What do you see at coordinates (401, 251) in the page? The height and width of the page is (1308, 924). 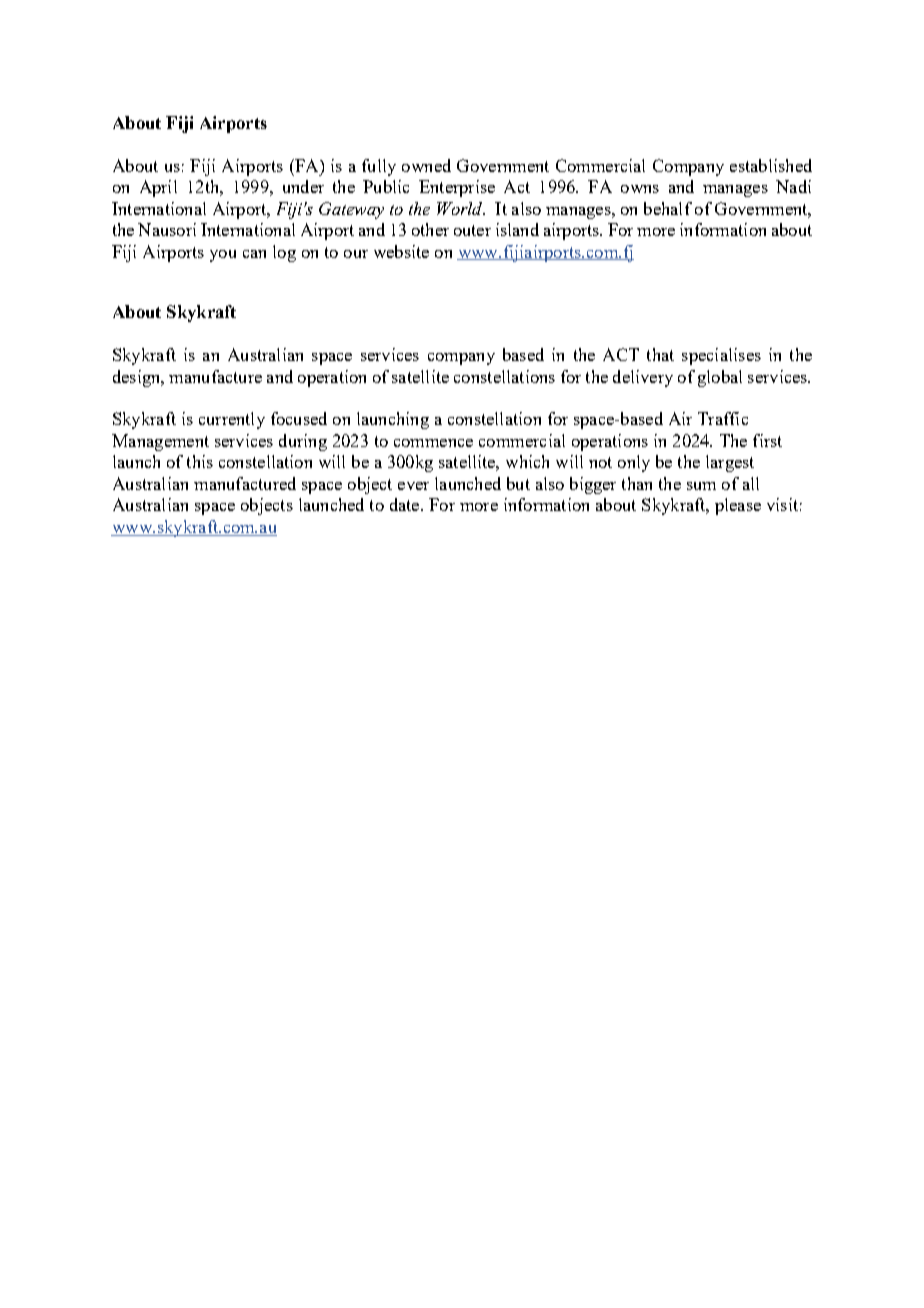 I see `website` at bounding box center [401, 251].
